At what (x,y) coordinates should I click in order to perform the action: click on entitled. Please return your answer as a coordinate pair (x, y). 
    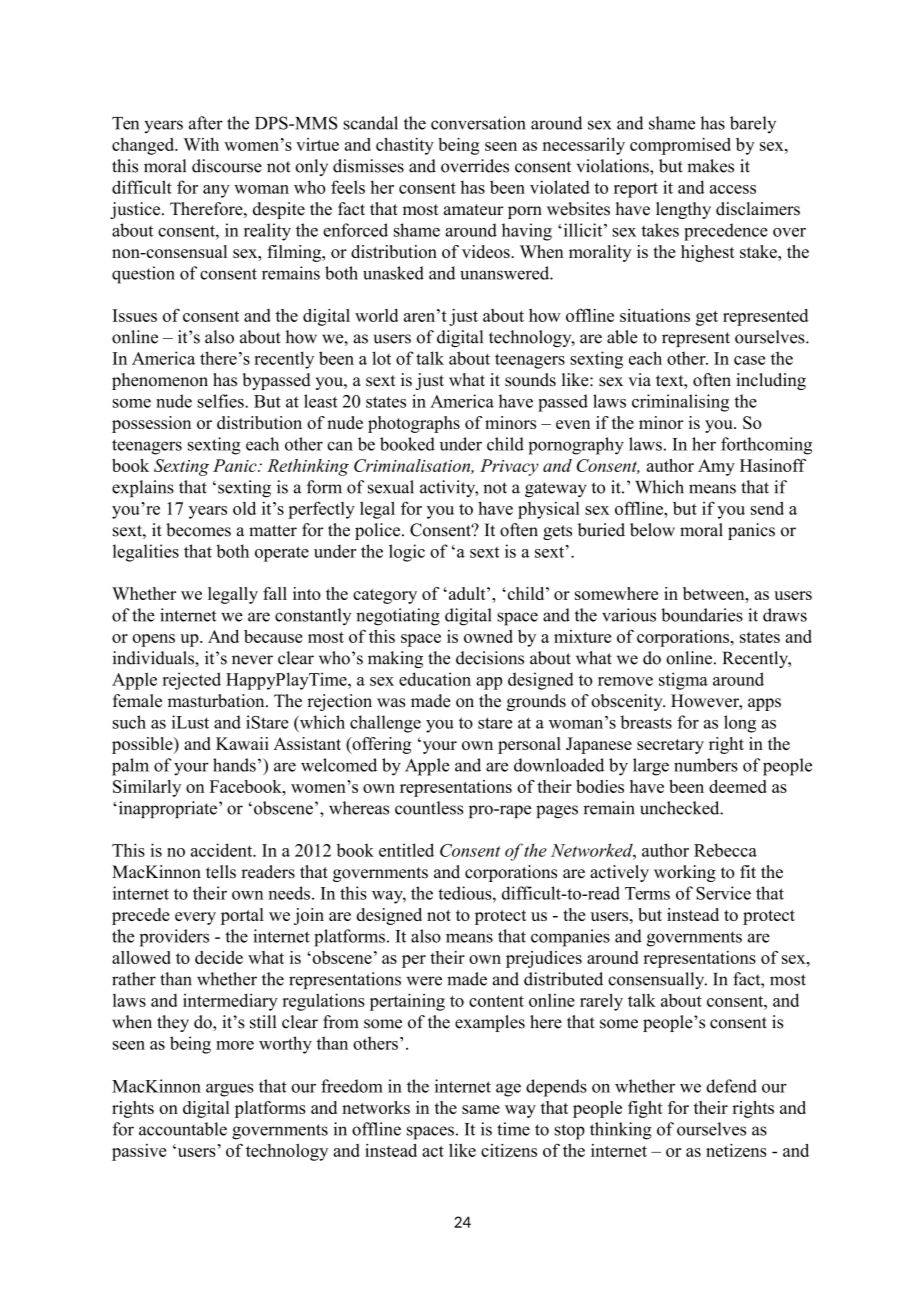
    Looking at the image, I should click on (406, 850).
